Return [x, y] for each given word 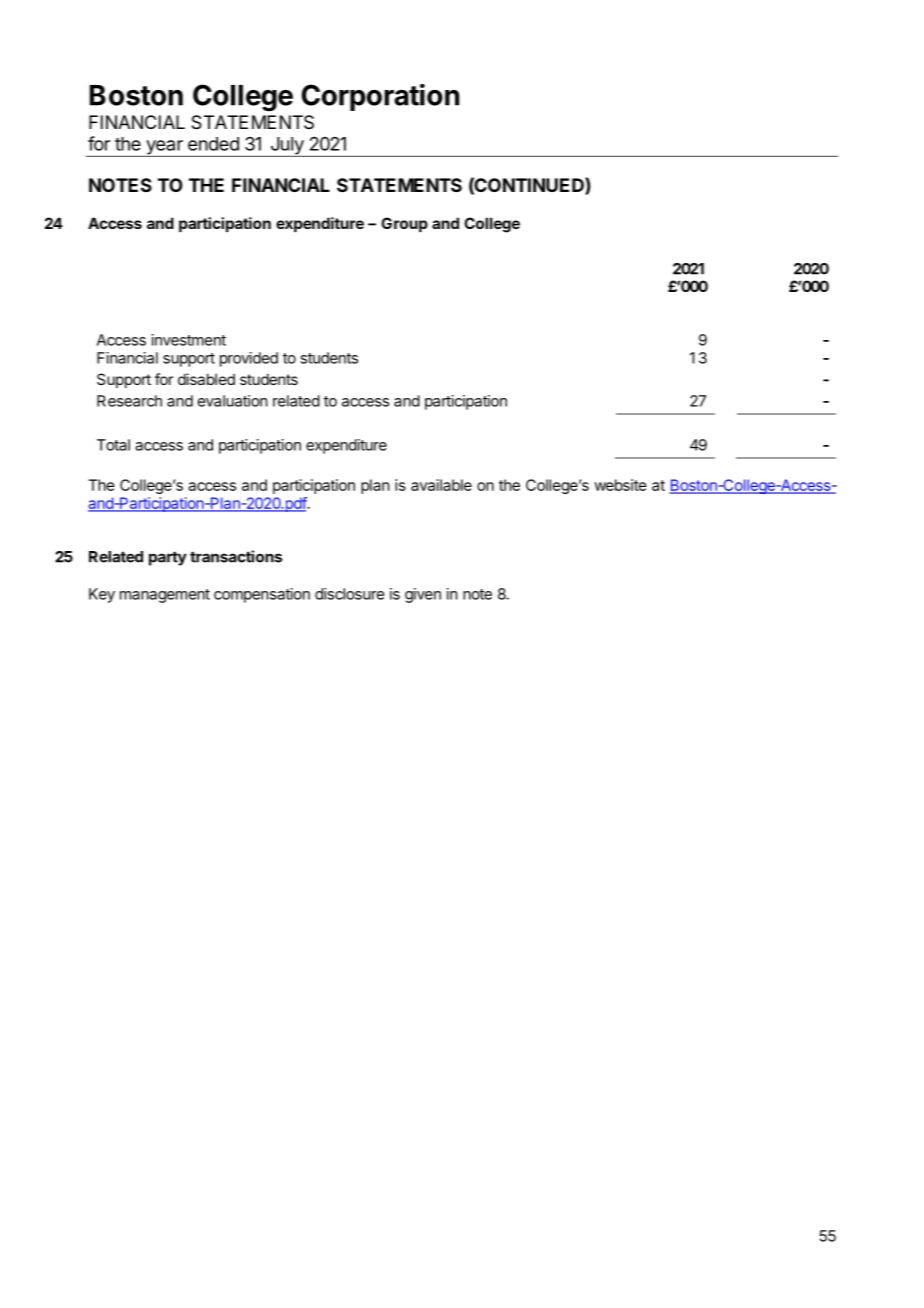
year [164, 148]
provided [249, 359]
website [620, 485]
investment [189, 340]
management [165, 596]
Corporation [380, 97]
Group [404, 224]
